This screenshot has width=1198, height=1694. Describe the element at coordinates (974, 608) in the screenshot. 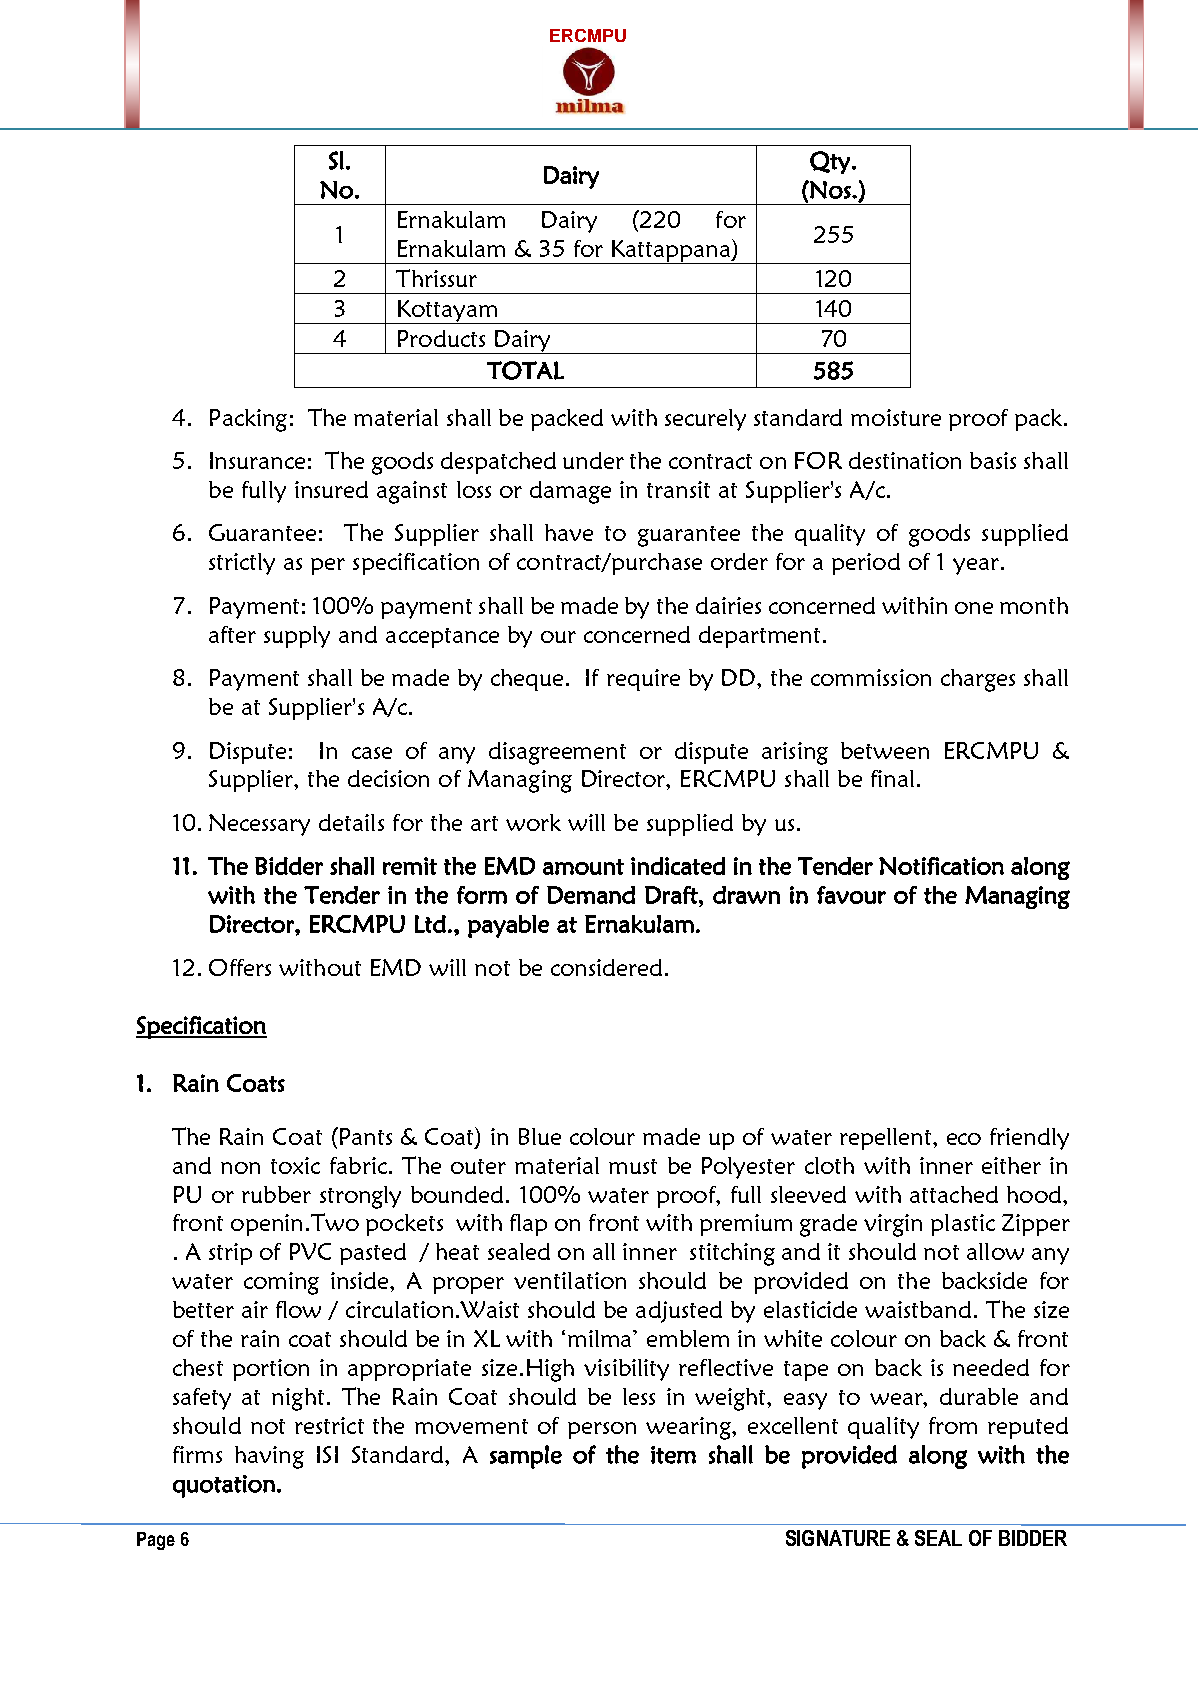

I see `one` at that location.
